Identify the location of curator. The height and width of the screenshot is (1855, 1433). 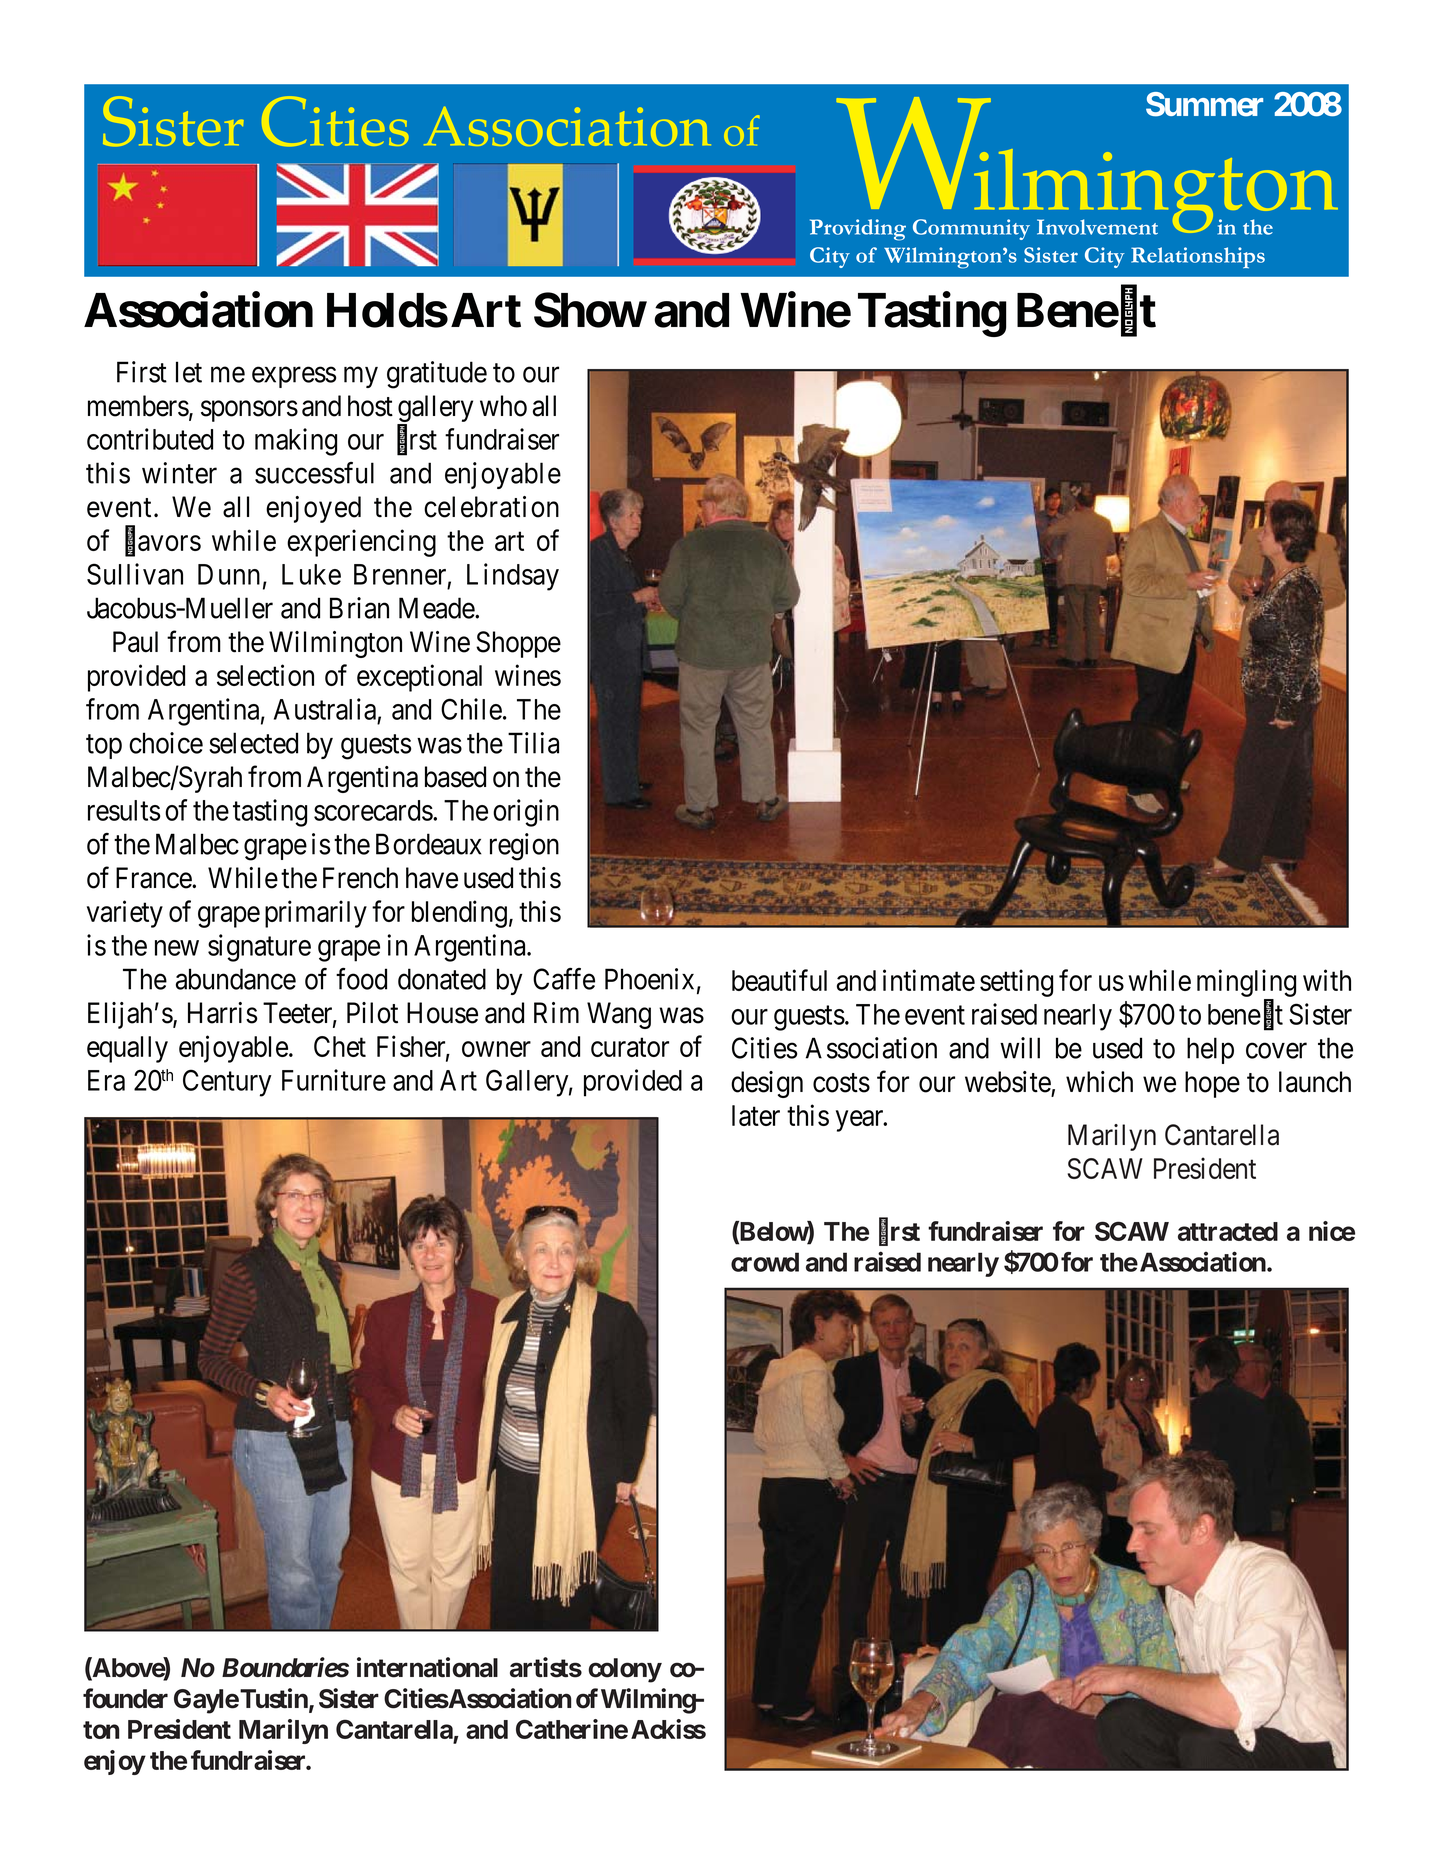
(630, 1047).
